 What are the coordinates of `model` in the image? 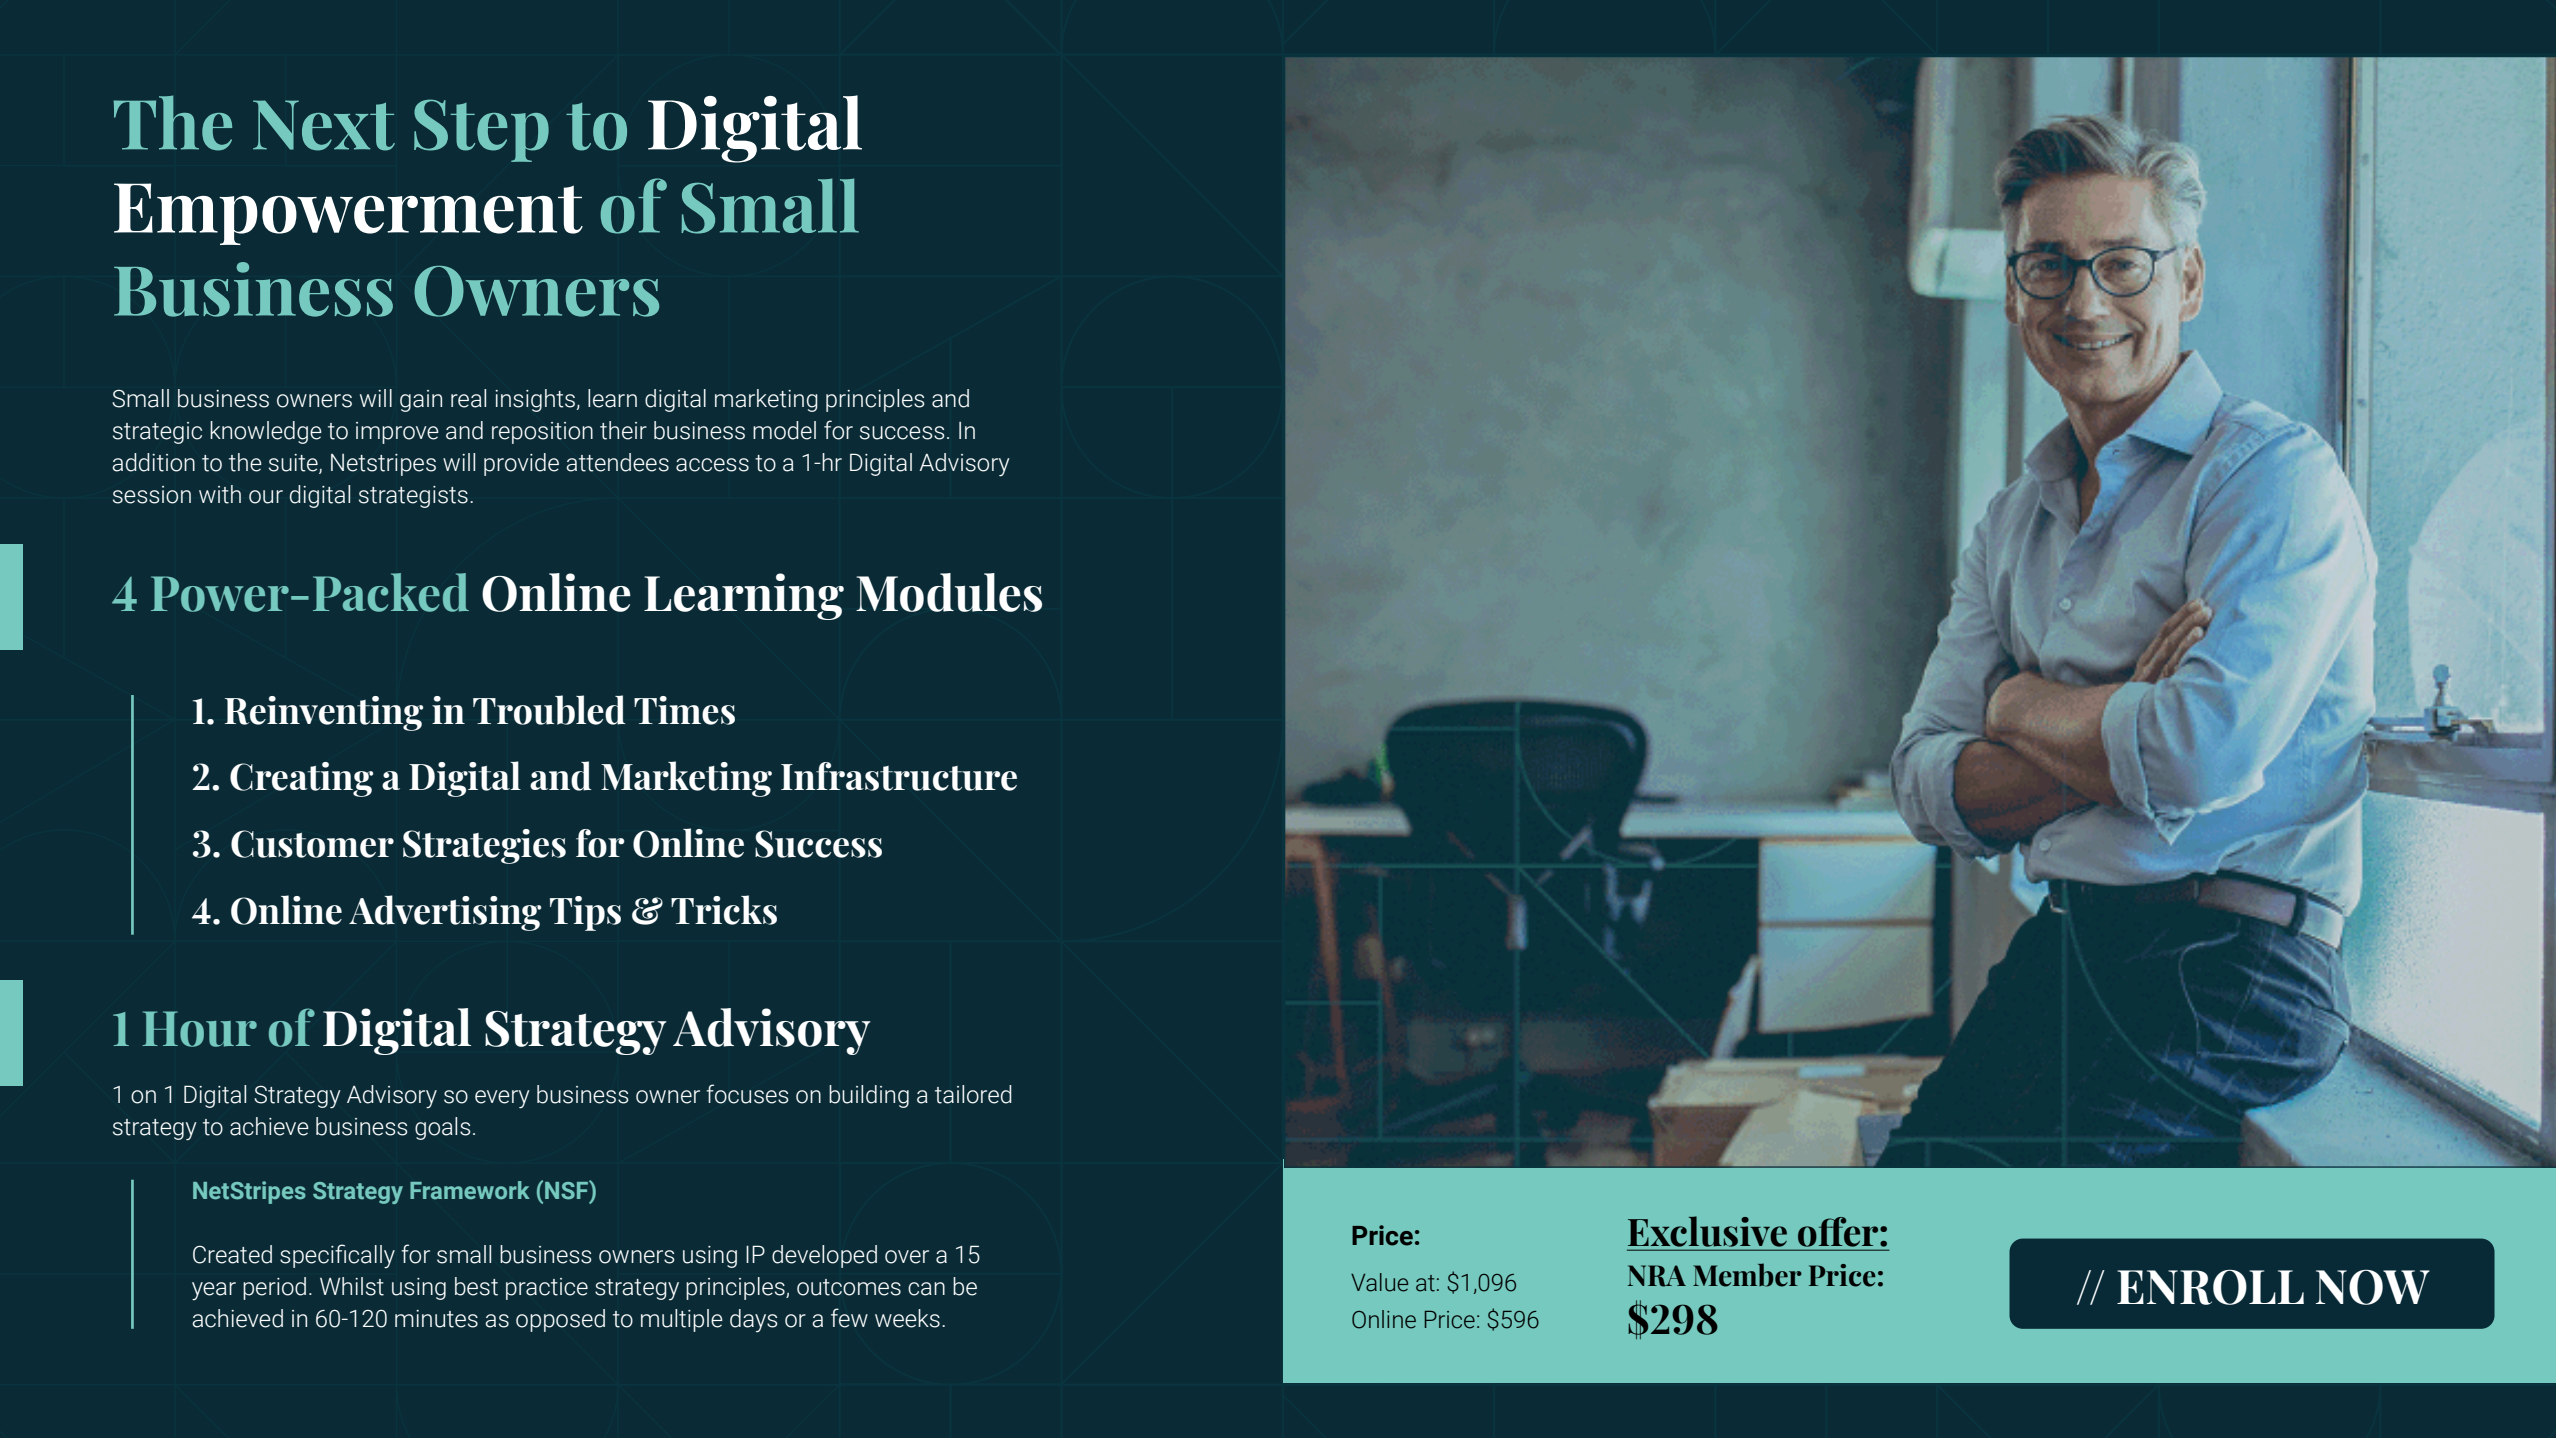 It's located at (784, 430).
